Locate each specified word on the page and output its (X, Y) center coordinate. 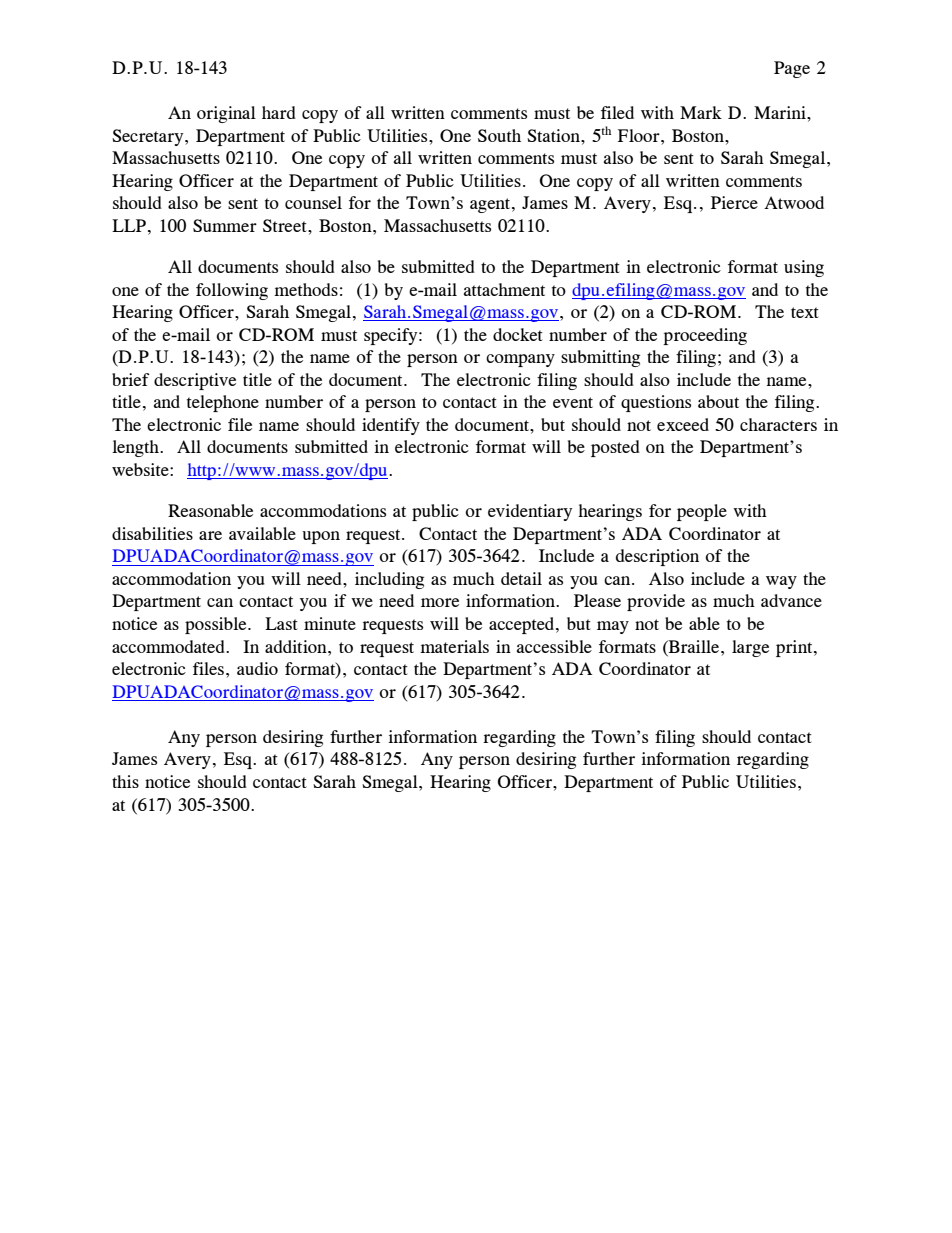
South (499, 135)
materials (454, 646)
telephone (223, 403)
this (125, 781)
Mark (701, 112)
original (226, 114)
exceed (683, 424)
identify (391, 426)
